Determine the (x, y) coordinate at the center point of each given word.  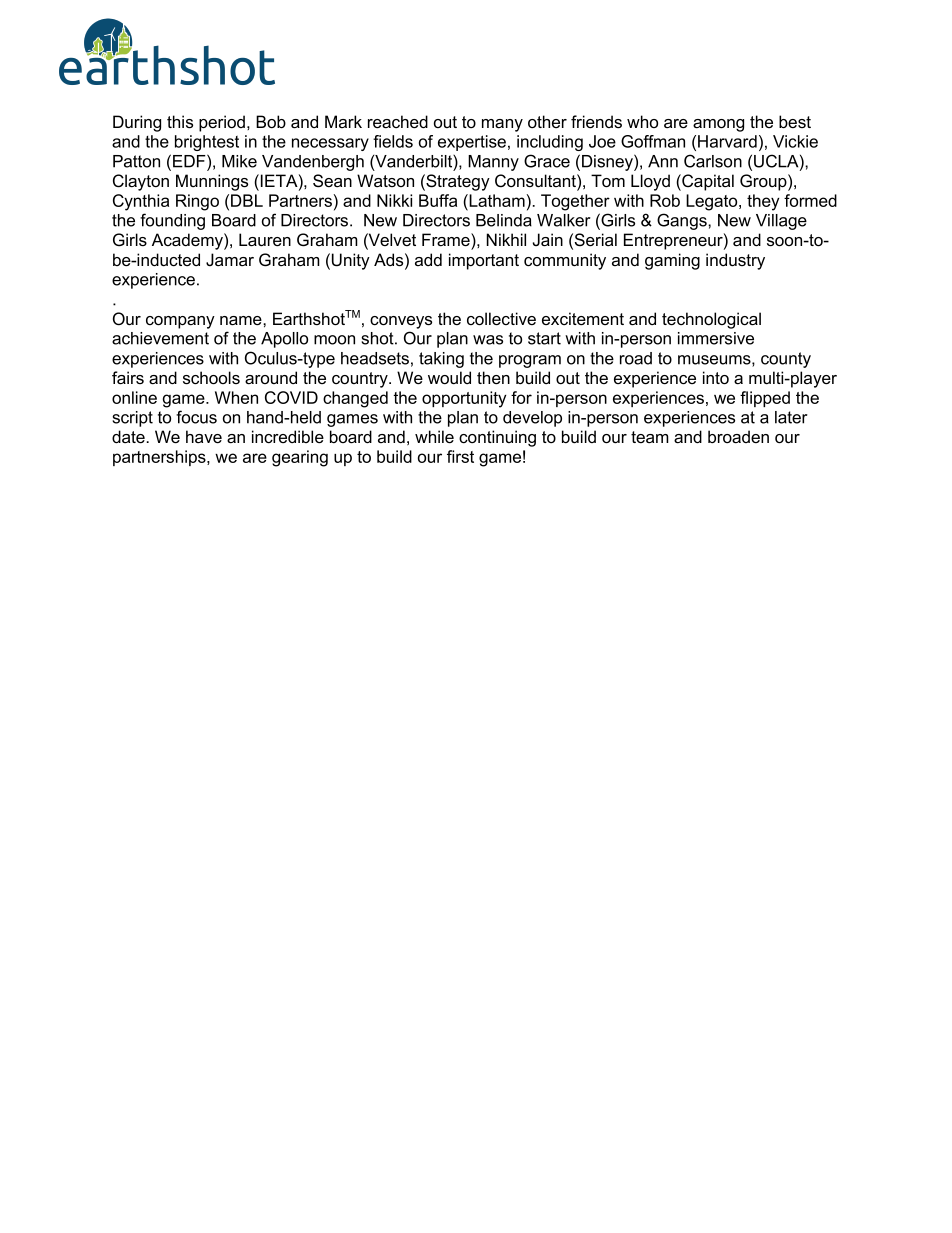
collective (501, 319)
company (180, 322)
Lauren (265, 240)
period (222, 123)
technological (711, 320)
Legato (713, 202)
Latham (496, 202)
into (716, 378)
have (204, 437)
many (502, 125)
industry (735, 261)
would (449, 377)
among (718, 125)
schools (211, 378)
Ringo (197, 202)
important (484, 261)
